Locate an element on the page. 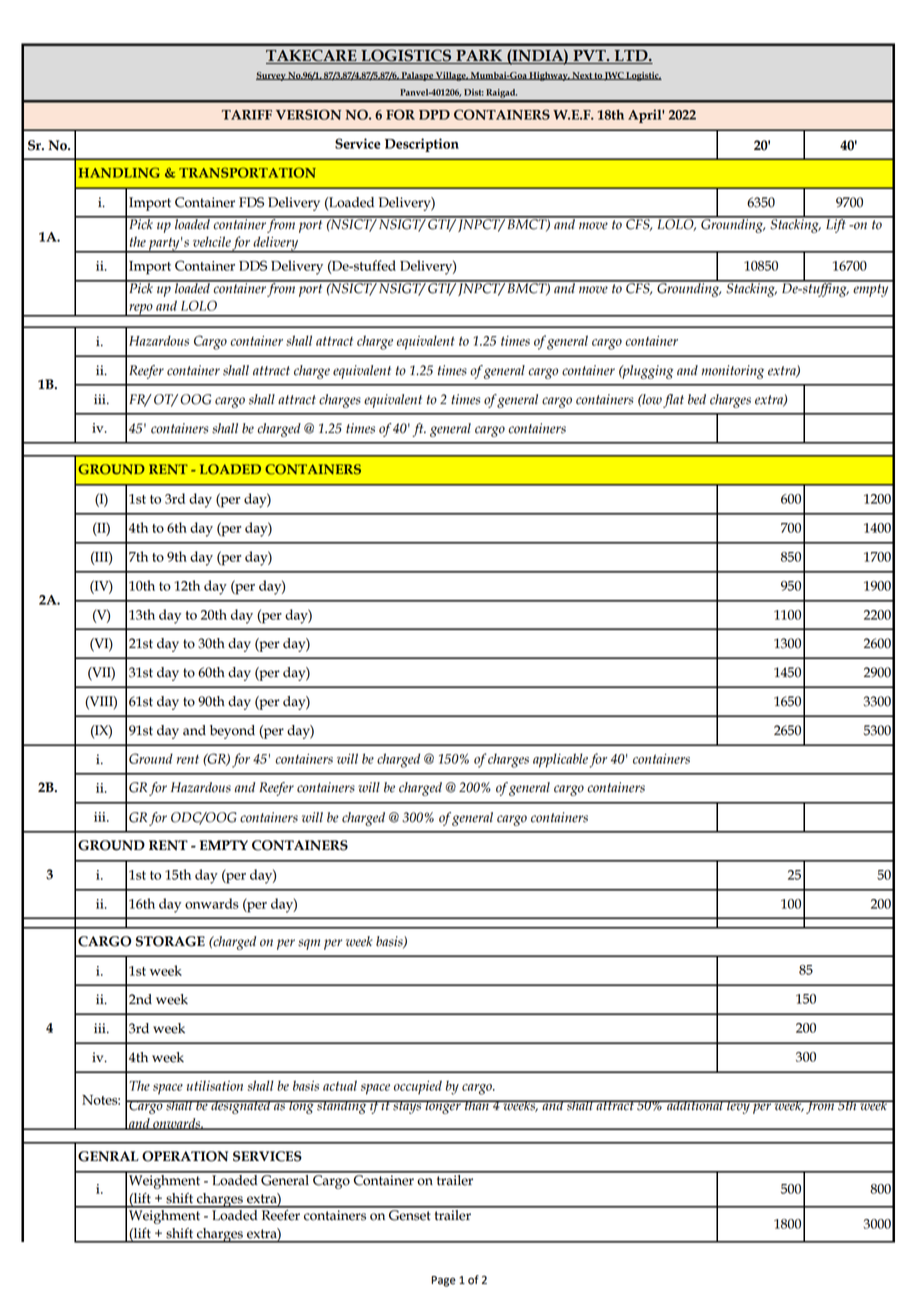 The width and height of the page is (924, 1308). beyond is located at coordinates (232, 732).
